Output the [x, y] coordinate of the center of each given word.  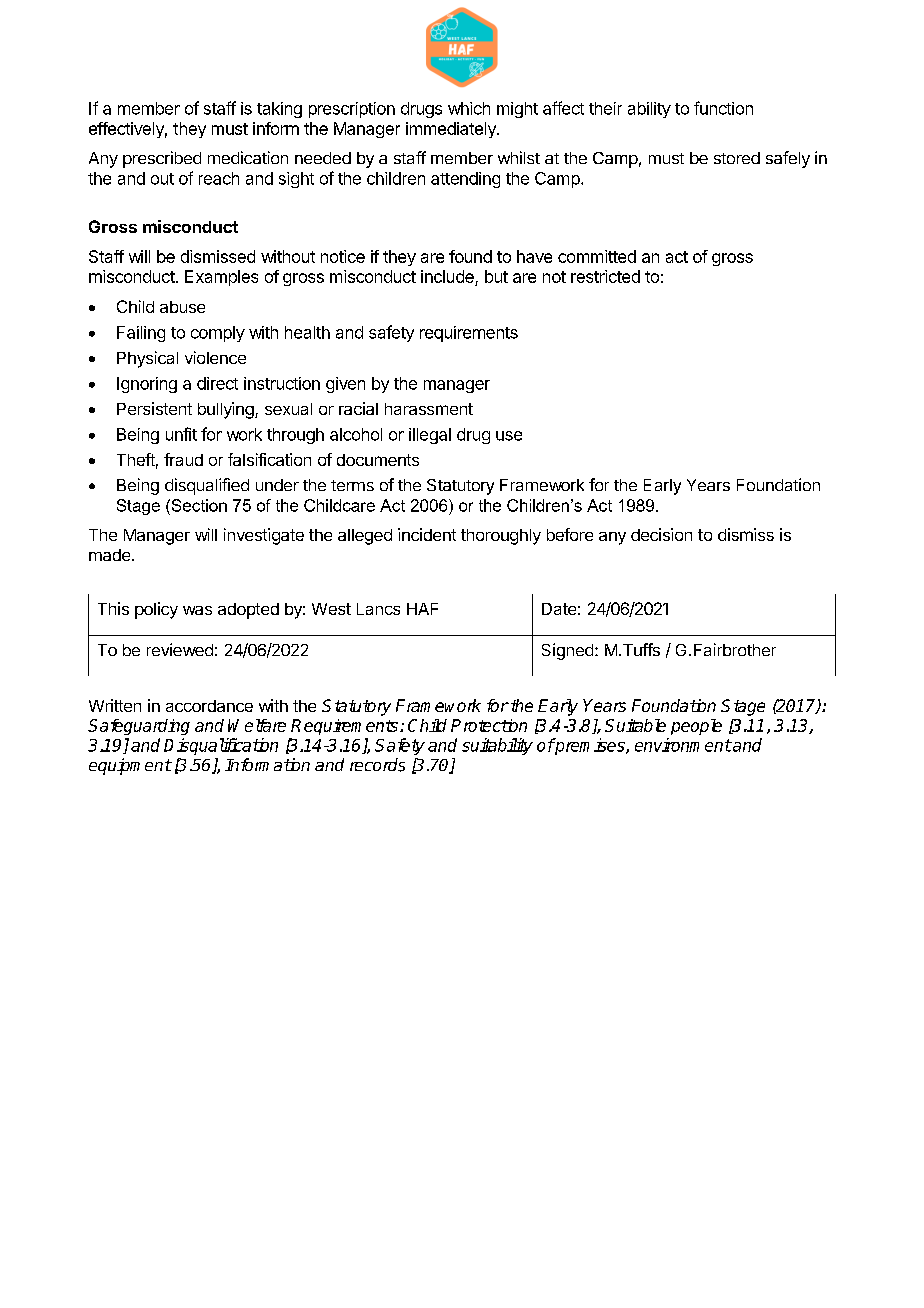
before [570, 534]
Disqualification [221, 746]
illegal [430, 436]
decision [661, 534]
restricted [605, 276]
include [448, 278]
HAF [422, 609]
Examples [221, 278]
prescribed [162, 159]
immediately [452, 130]
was [197, 610]
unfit [181, 434]
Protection [489, 725]
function [723, 108]
